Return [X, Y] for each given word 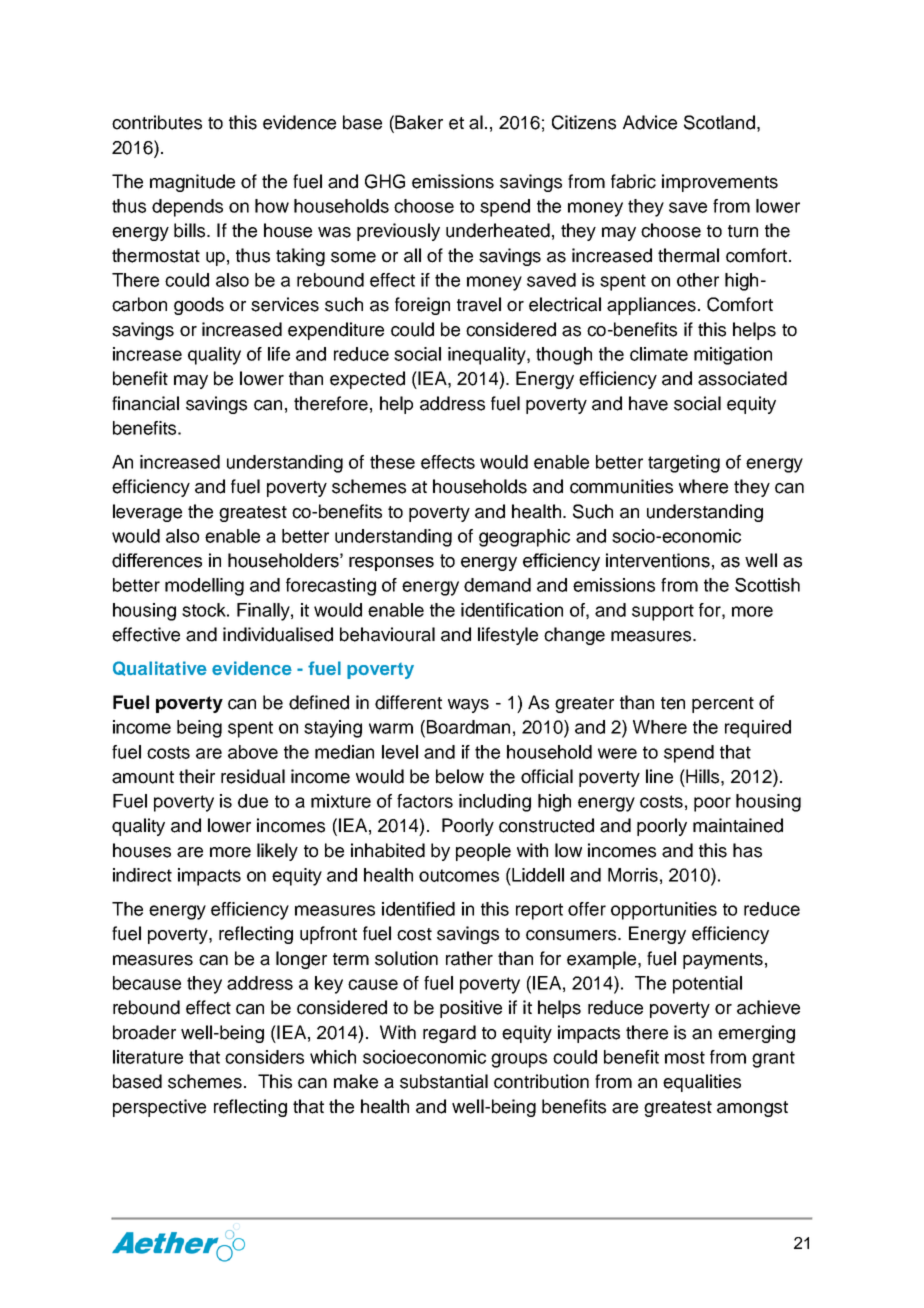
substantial [444, 1081]
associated [742, 378]
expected [367, 380]
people [483, 852]
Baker [419, 122]
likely [277, 852]
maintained [738, 825]
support [663, 612]
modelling [204, 587]
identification [512, 610]
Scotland [719, 122]
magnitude [192, 183]
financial [145, 403]
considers [264, 1057]
